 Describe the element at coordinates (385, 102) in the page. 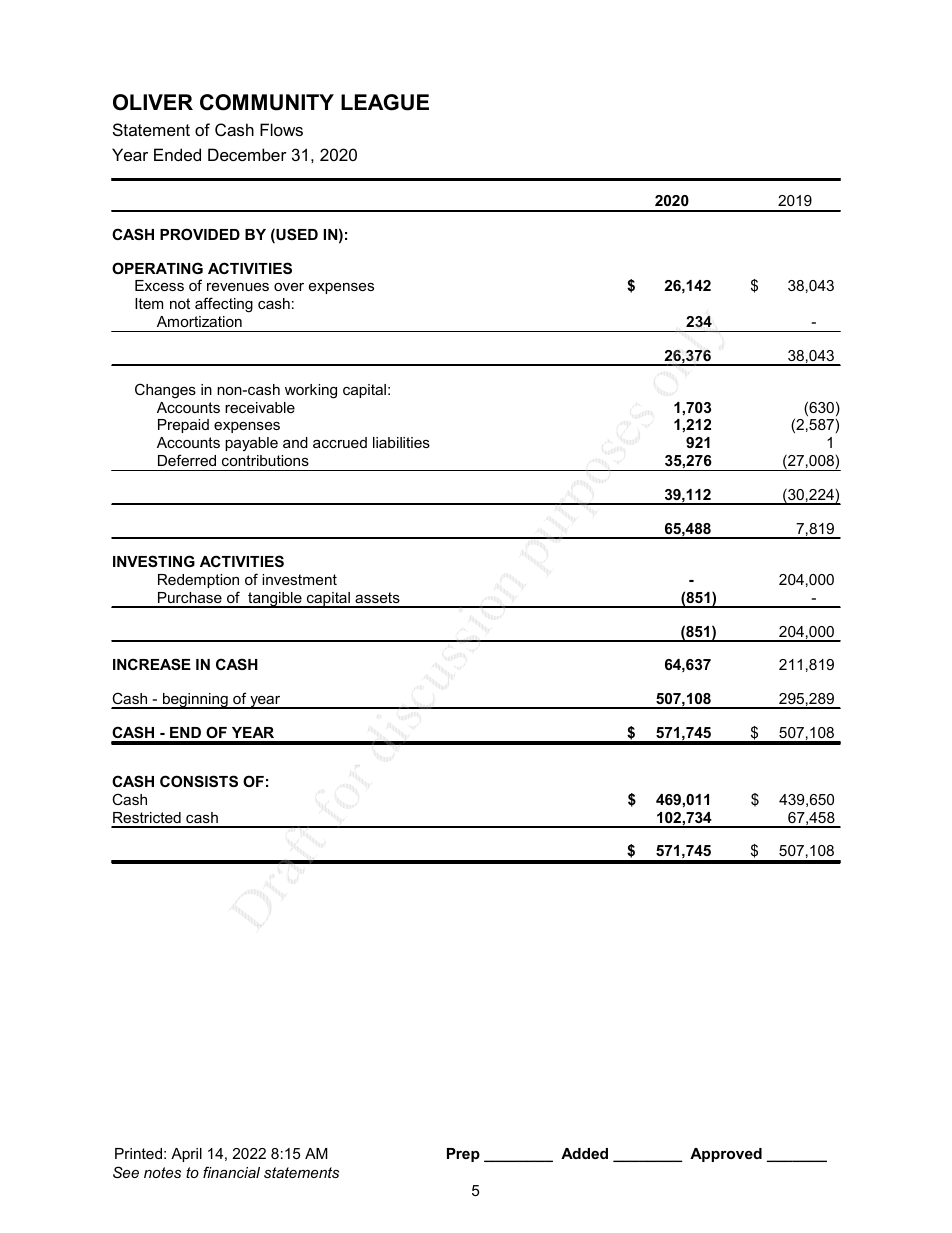

I see `LEAGUE` at that location.
